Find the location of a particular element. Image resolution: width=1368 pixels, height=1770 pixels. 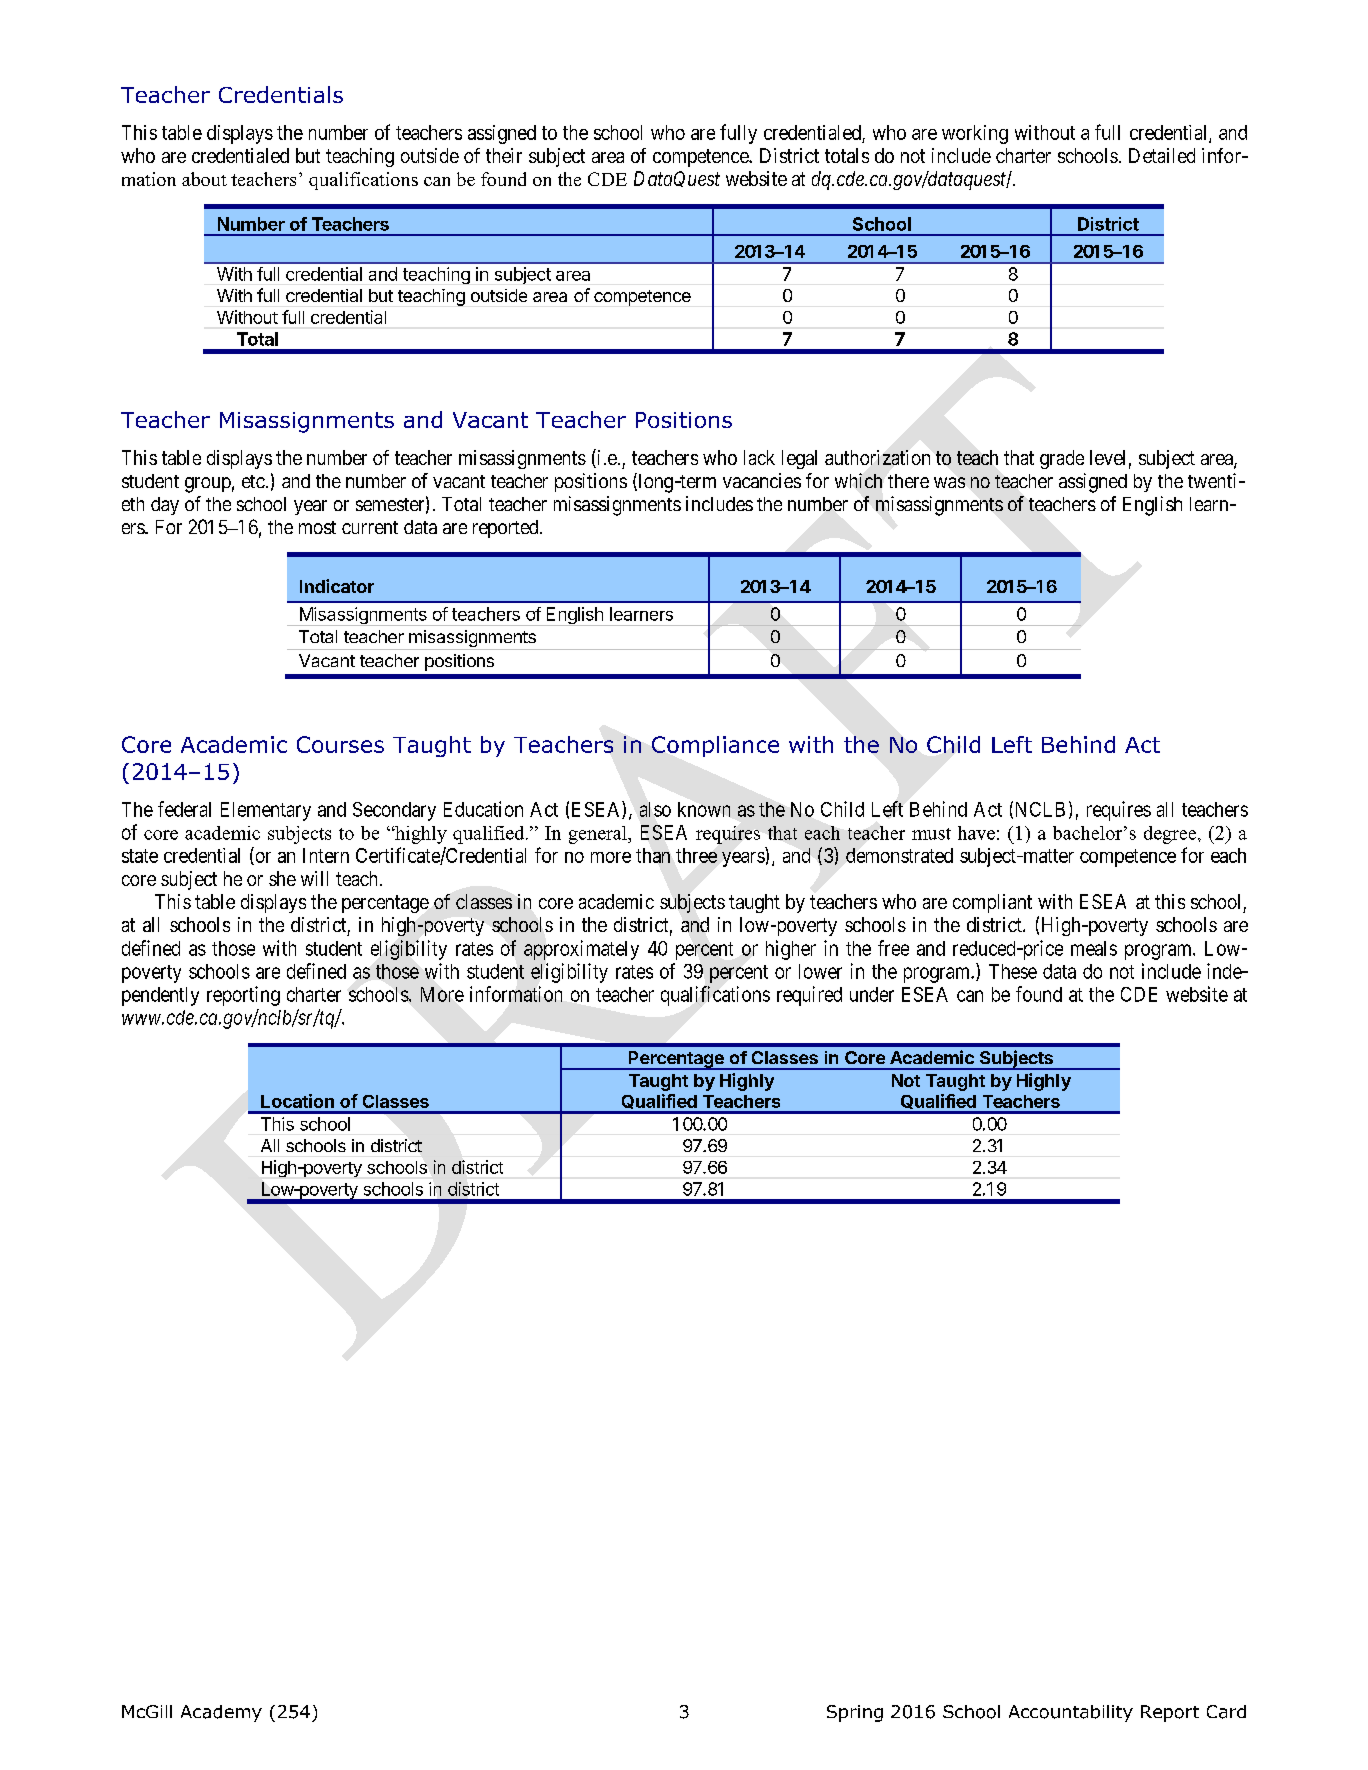

their is located at coordinates (504, 155).
